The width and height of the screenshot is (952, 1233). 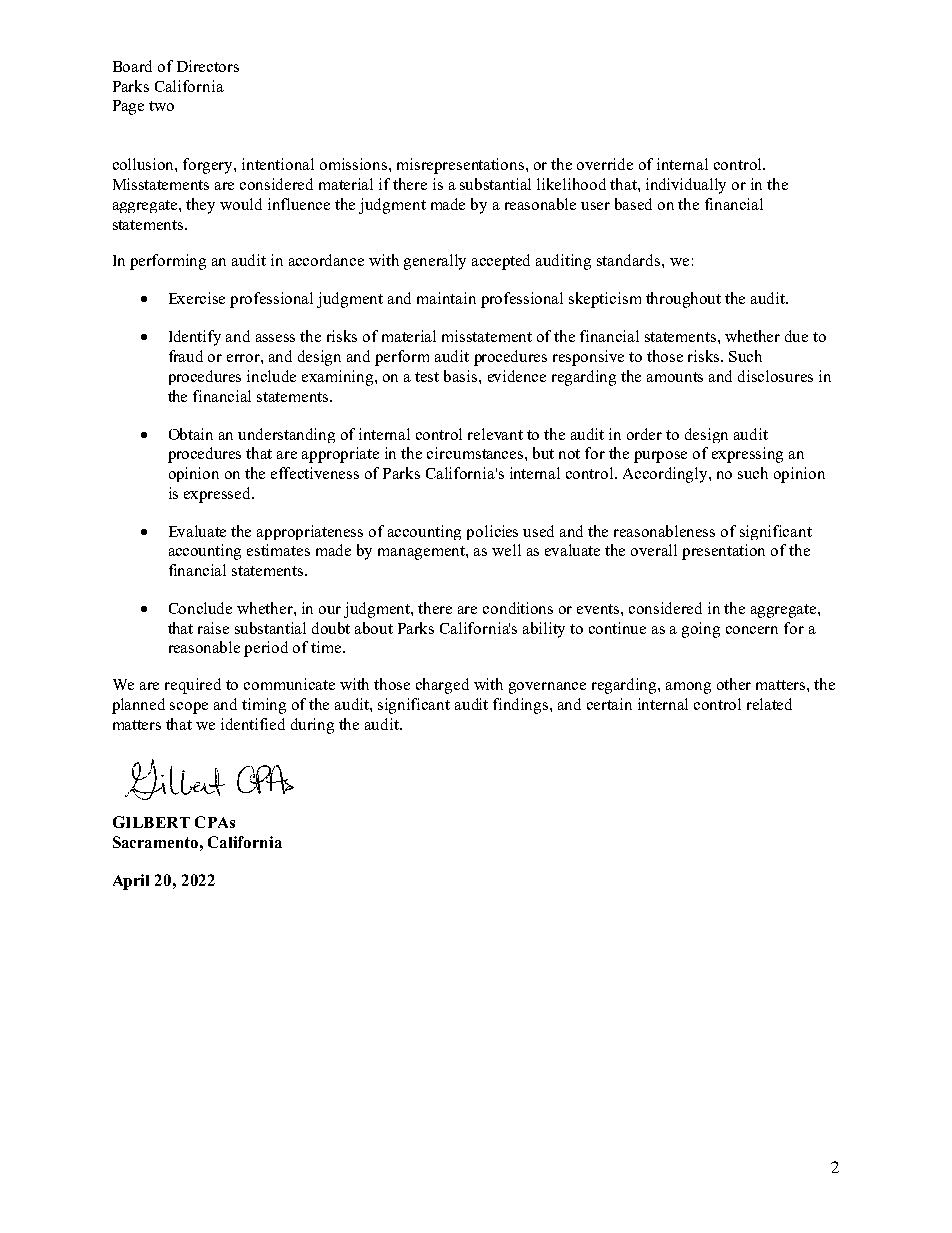 What do you see at coordinates (686, 186) in the screenshot?
I see `individually` at bounding box center [686, 186].
